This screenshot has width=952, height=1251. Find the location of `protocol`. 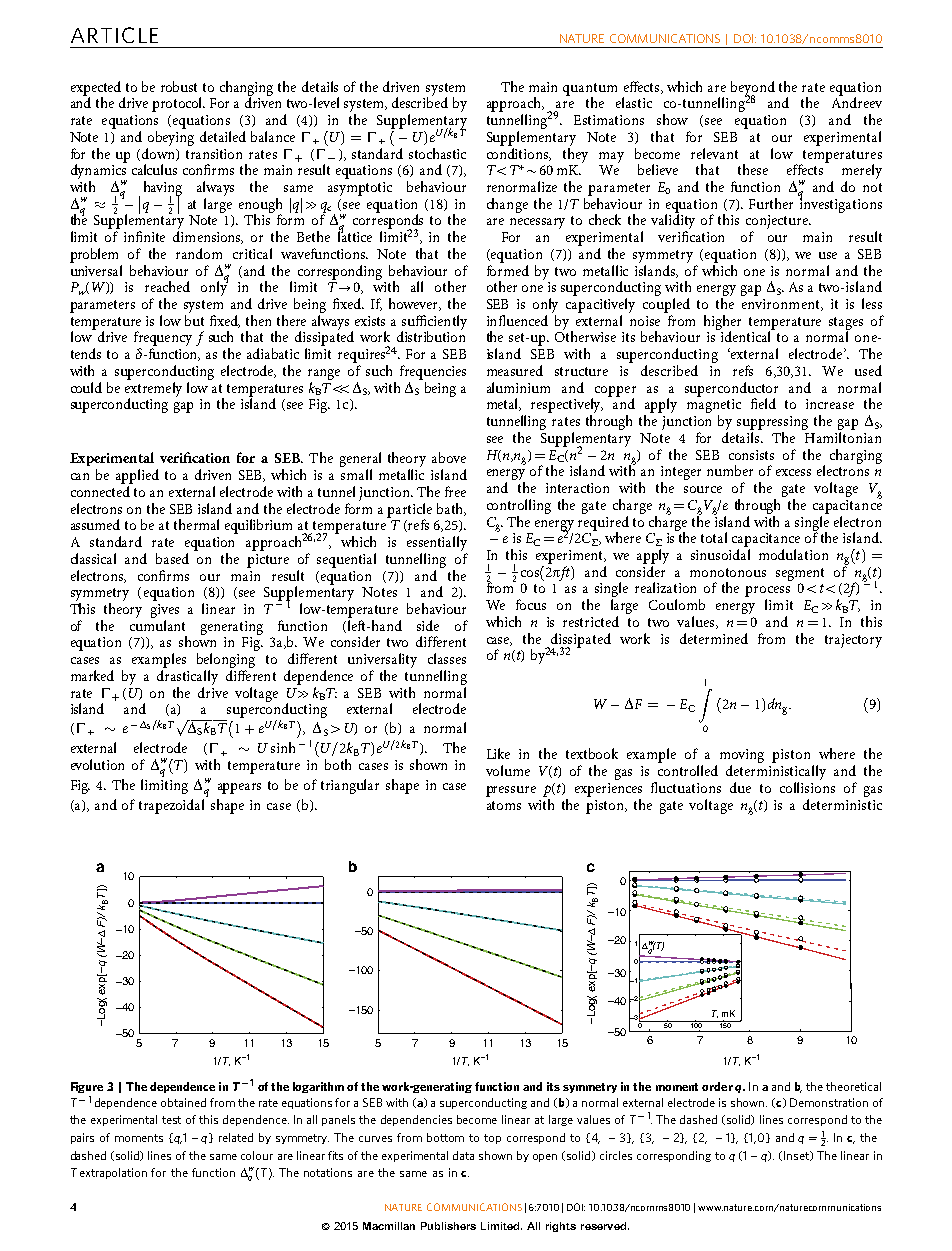

protocol is located at coordinates (178, 104).
